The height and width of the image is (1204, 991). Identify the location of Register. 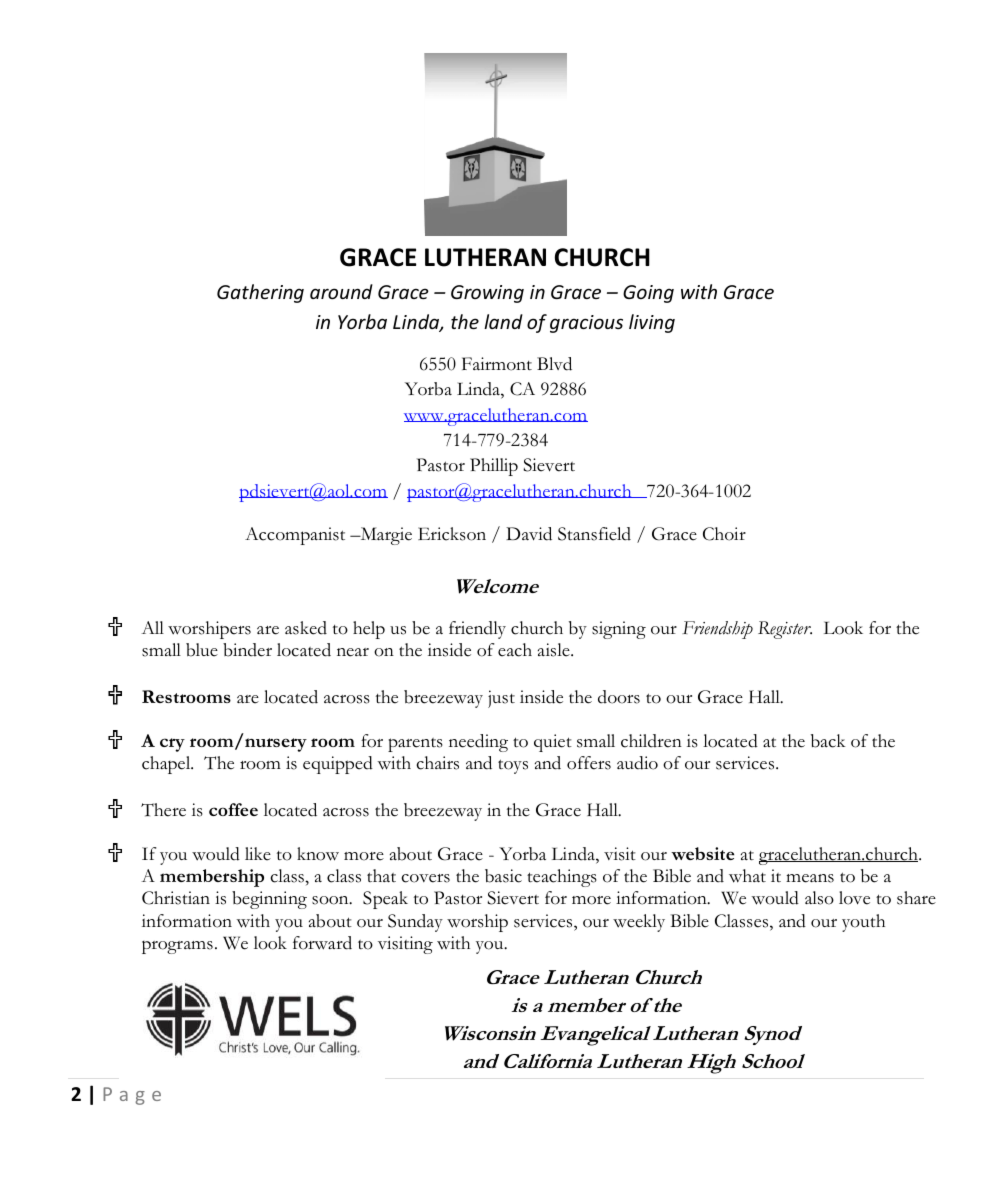
(785, 630).
